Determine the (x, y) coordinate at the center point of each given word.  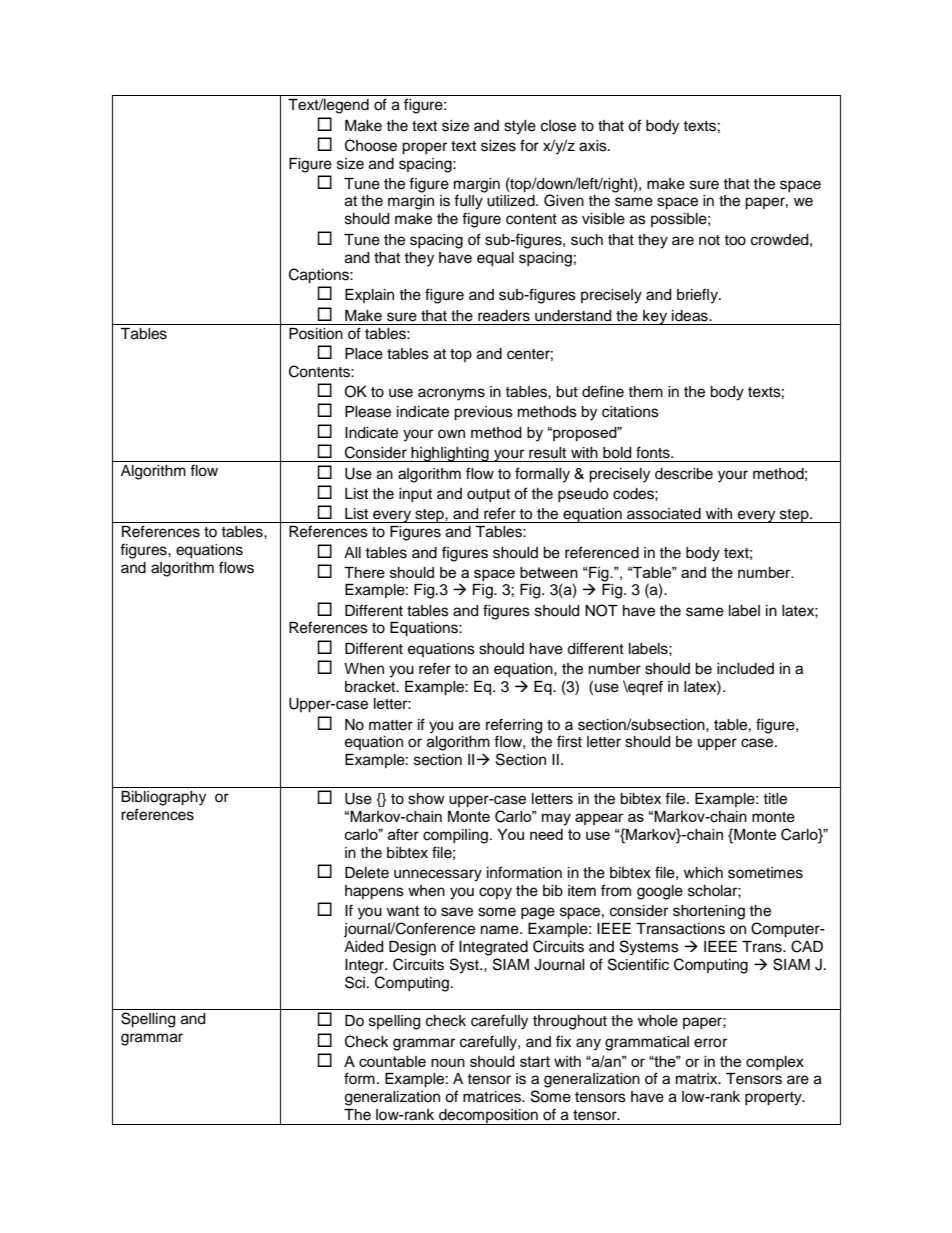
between (549, 572)
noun (448, 1062)
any (588, 1044)
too (735, 240)
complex (775, 1063)
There (364, 572)
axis (594, 146)
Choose (371, 145)
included (745, 669)
